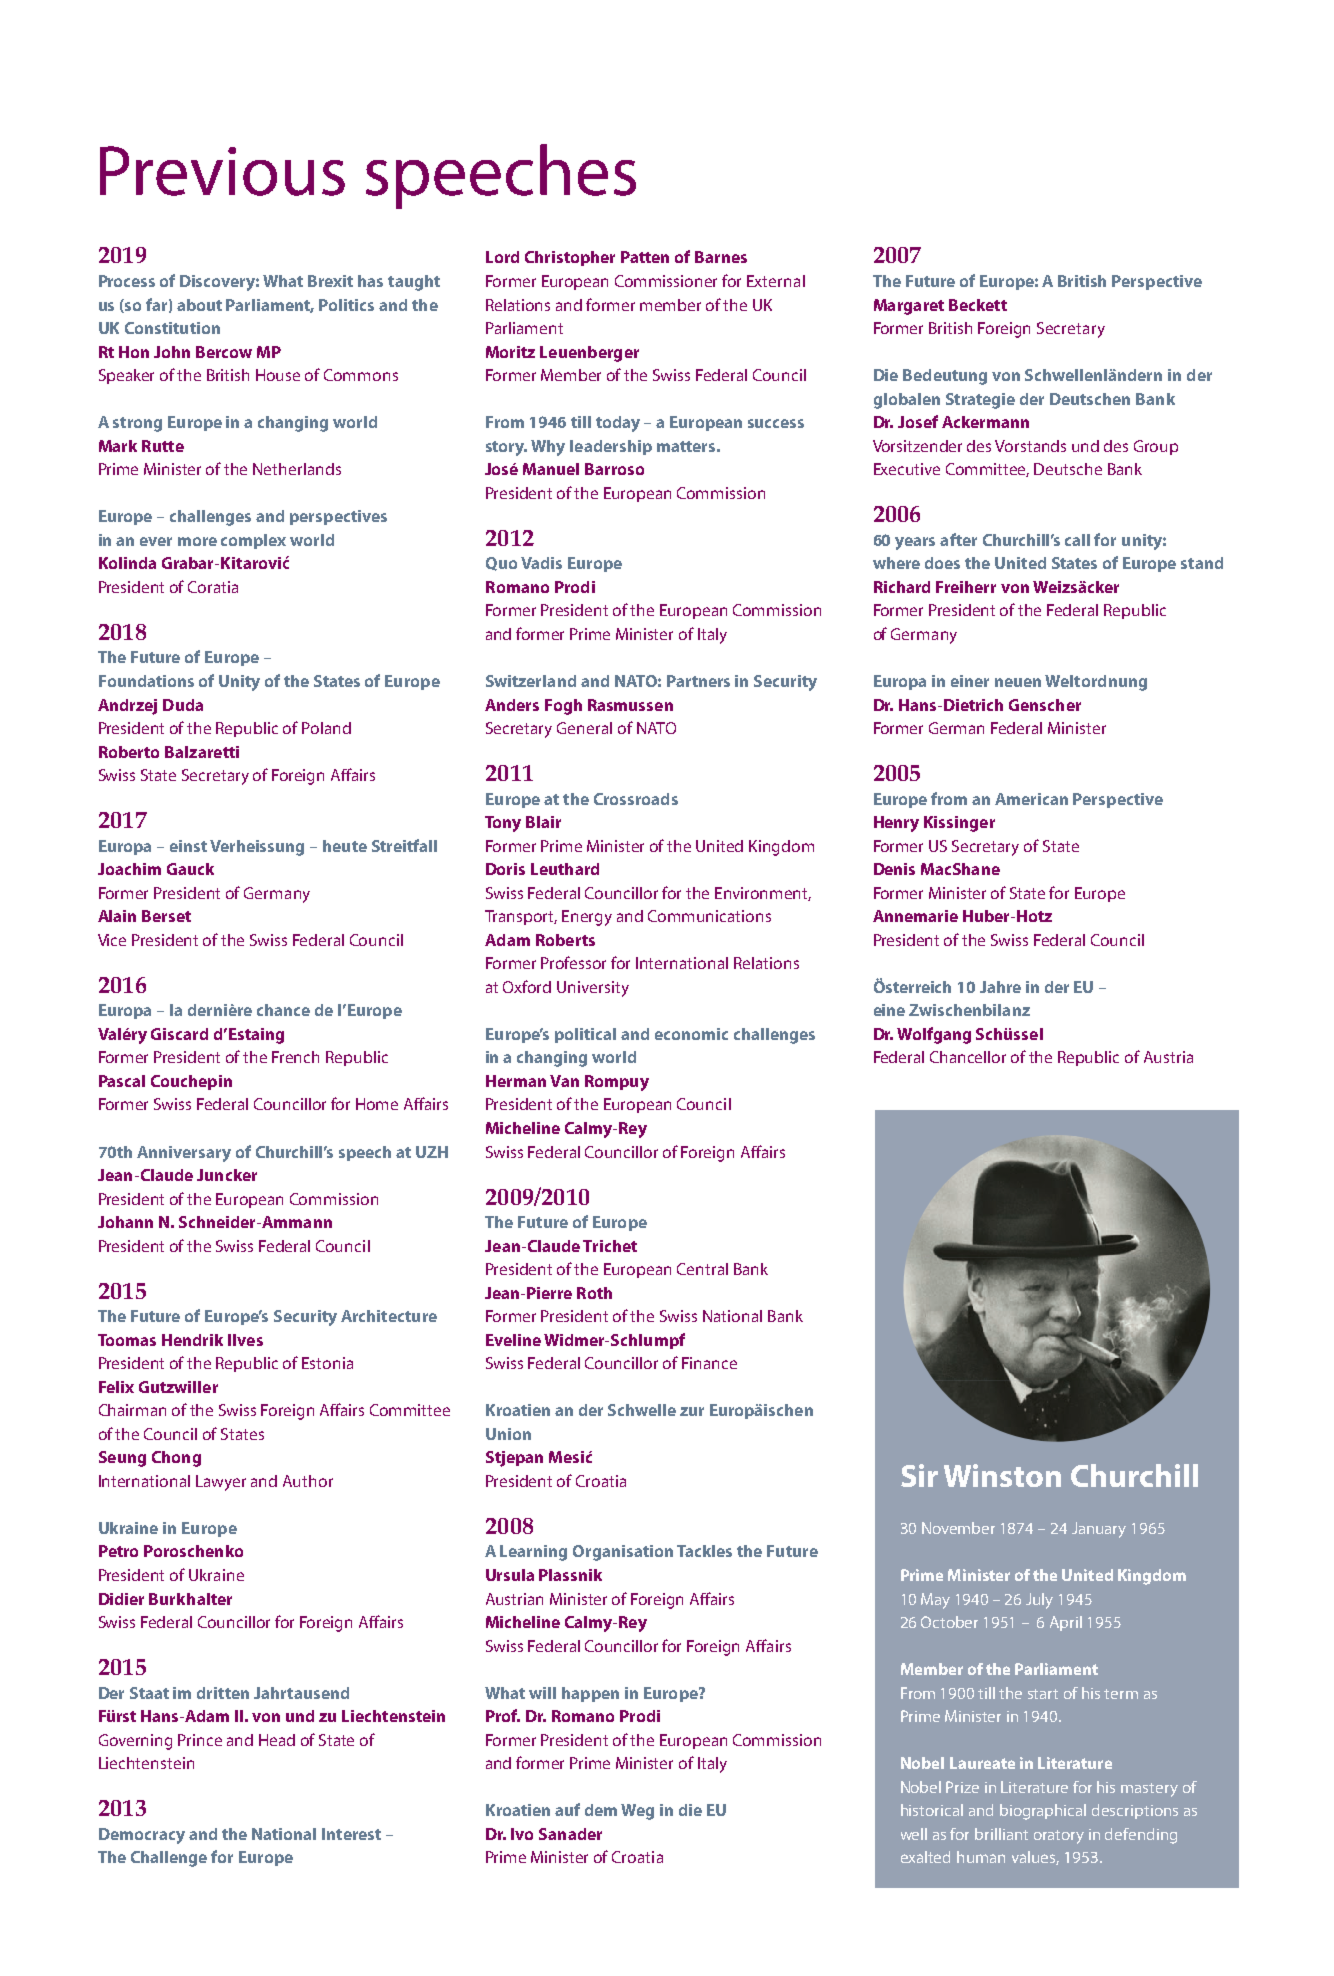 The height and width of the screenshot is (1976, 1334). I want to click on Patten, so click(645, 257).
